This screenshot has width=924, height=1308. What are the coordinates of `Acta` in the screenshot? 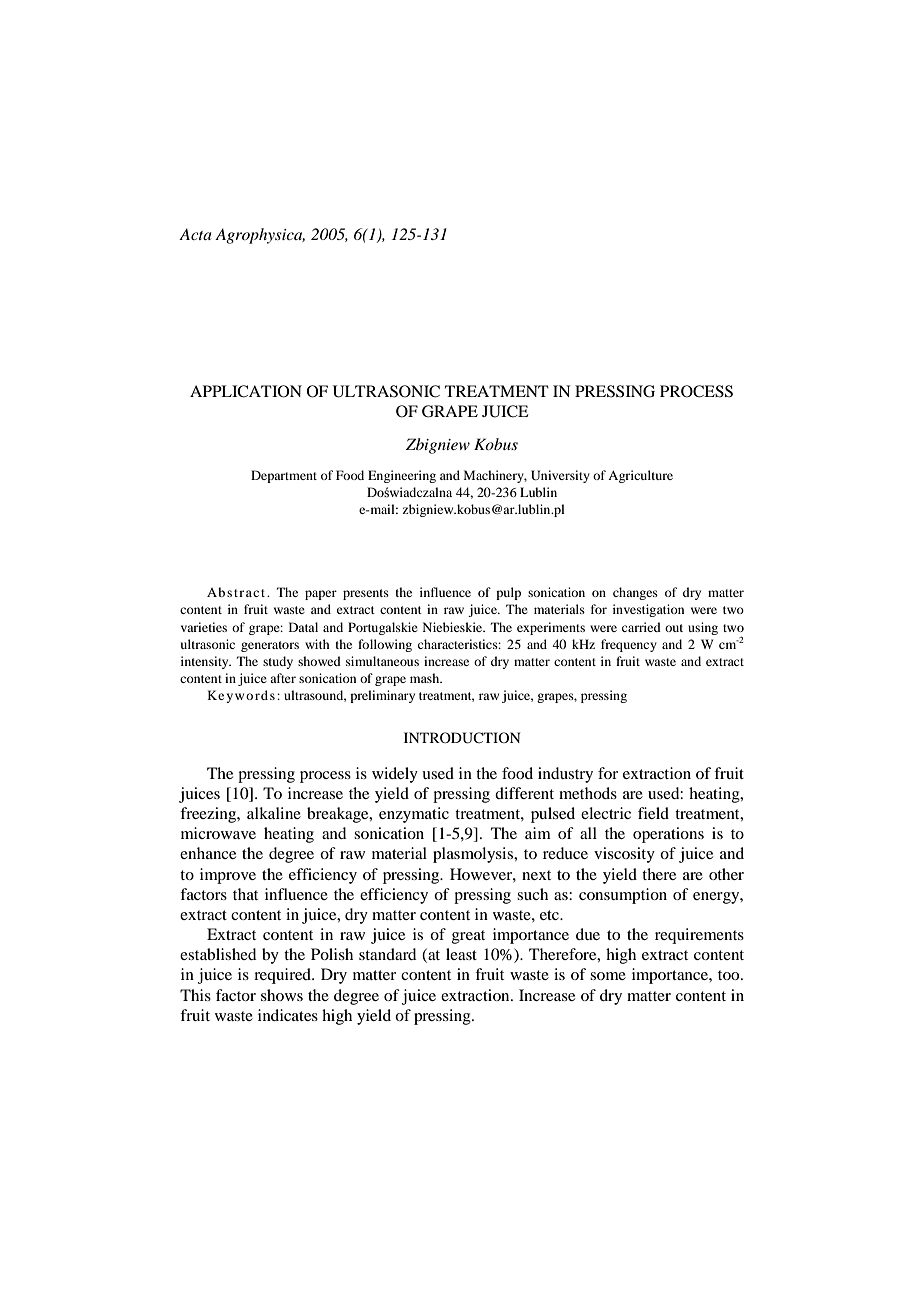 It's located at (195, 234).
